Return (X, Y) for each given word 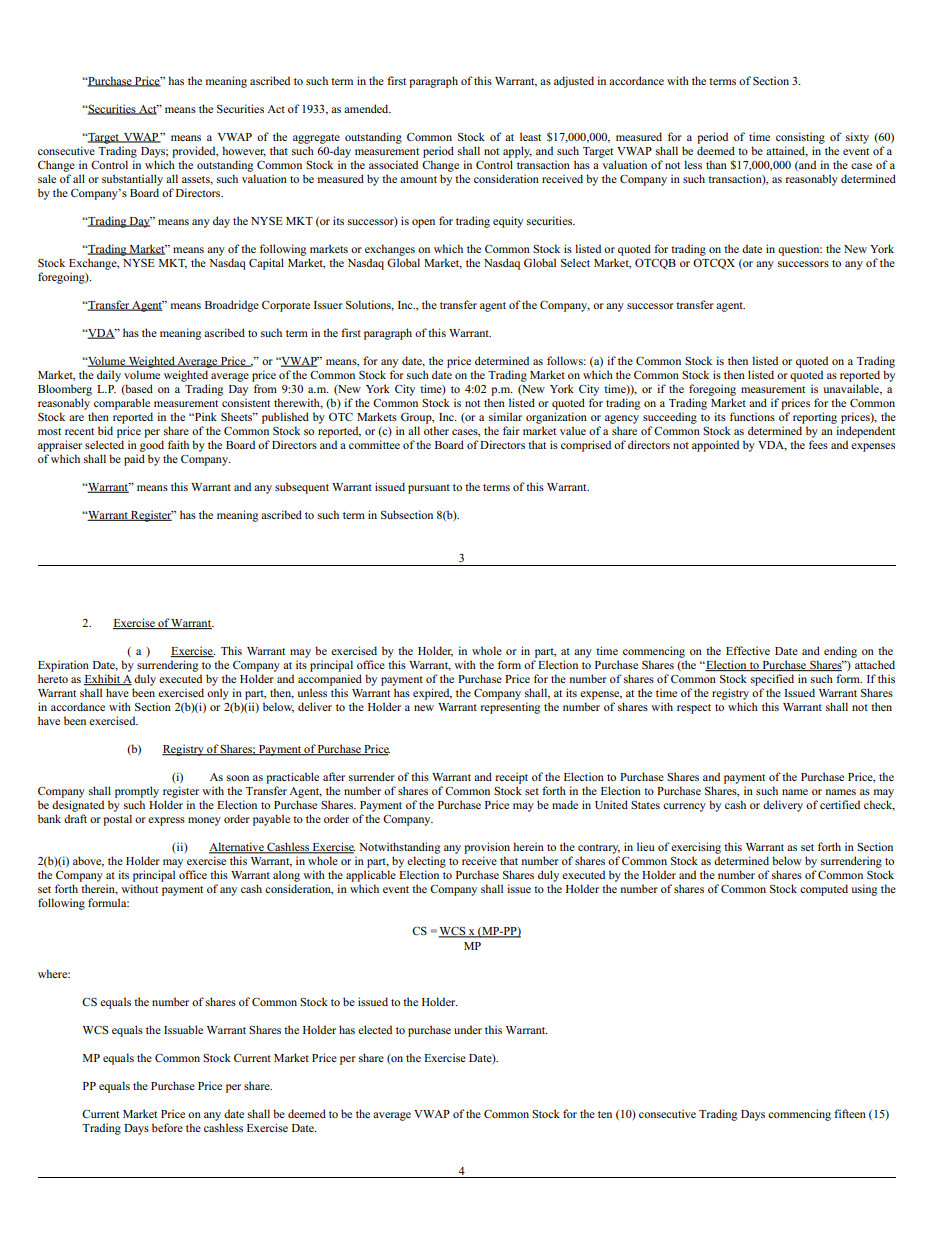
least (530, 136)
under (468, 1029)
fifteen (850, 1113)
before (167, 1127)
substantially (132, 180)
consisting (800, 138)
